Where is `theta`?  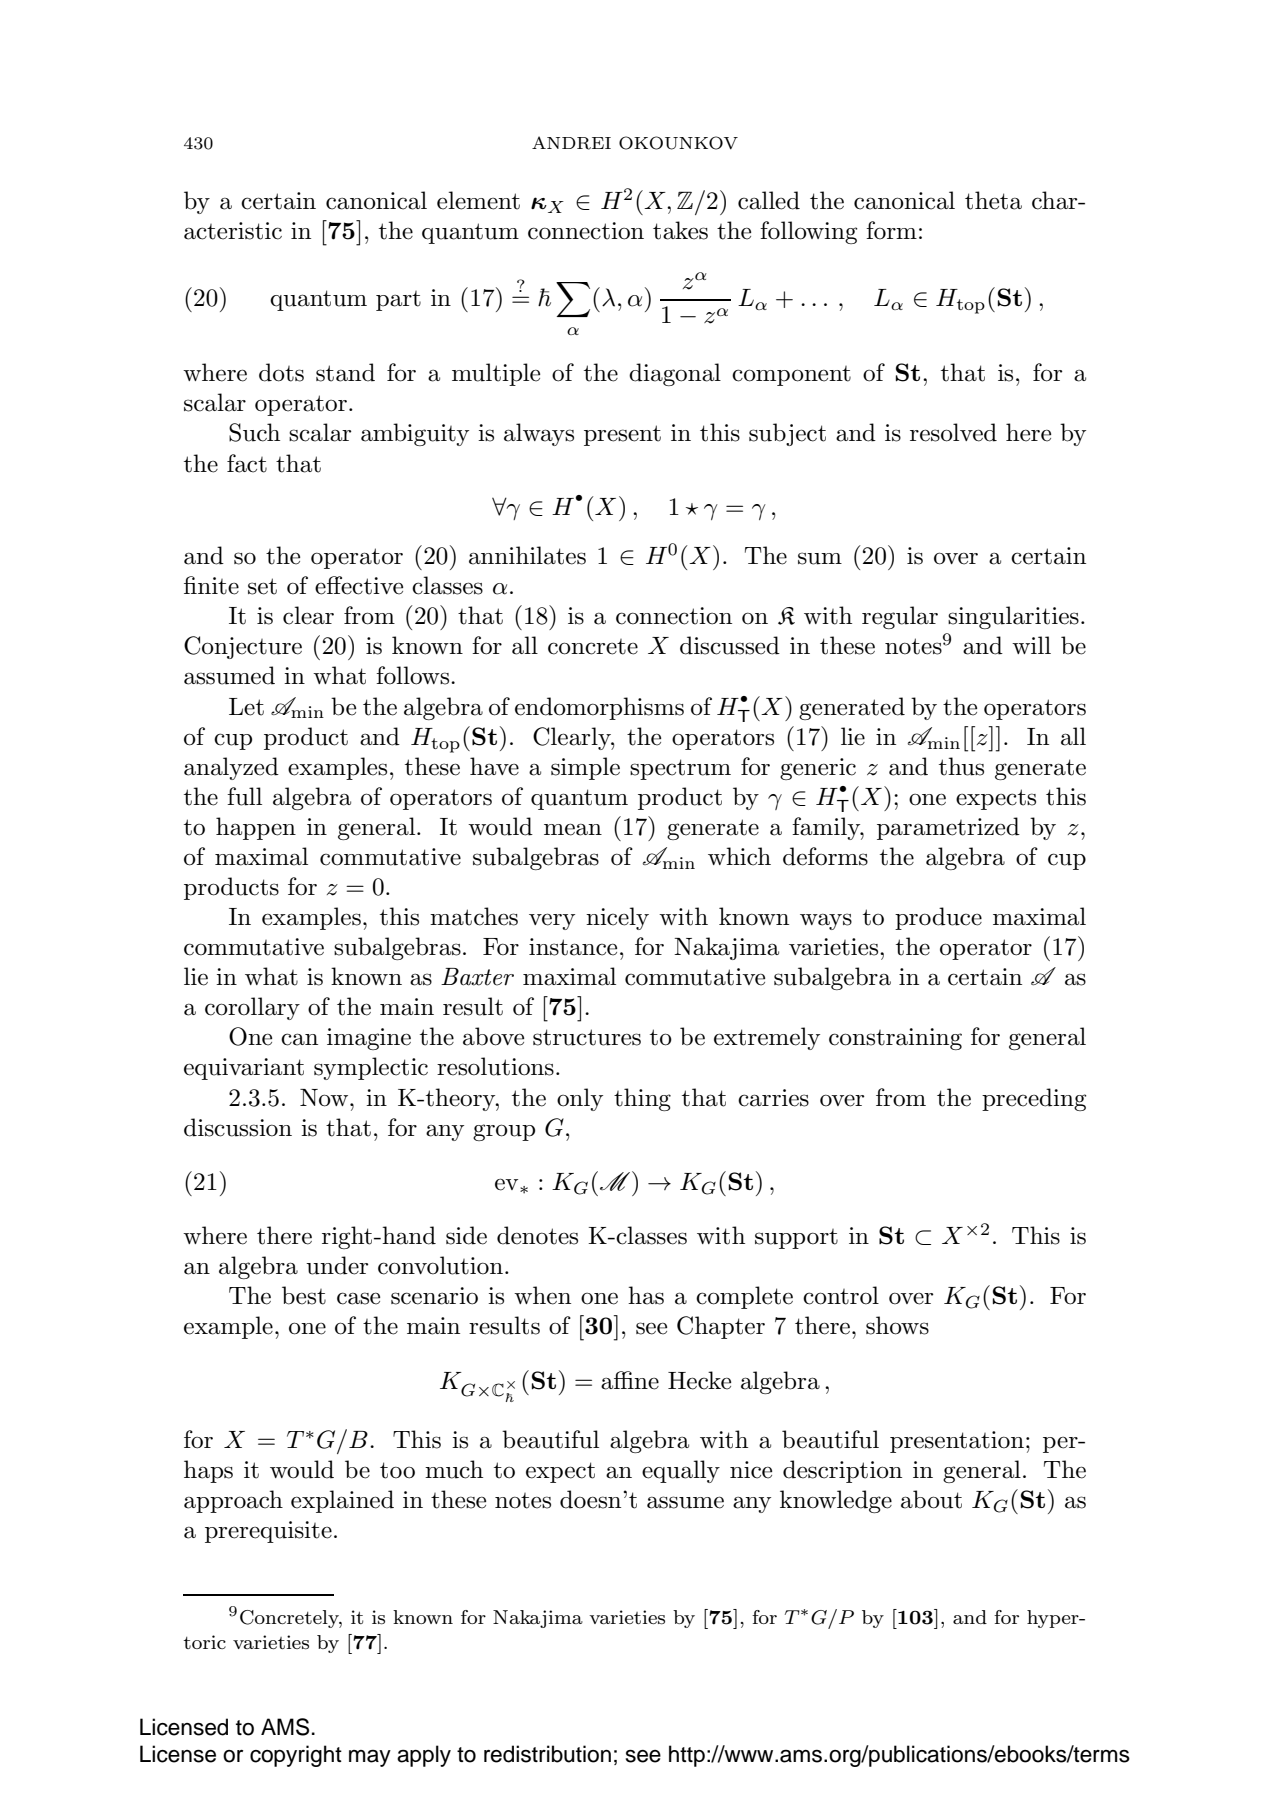 theta is located at coordinates (993, 200).
